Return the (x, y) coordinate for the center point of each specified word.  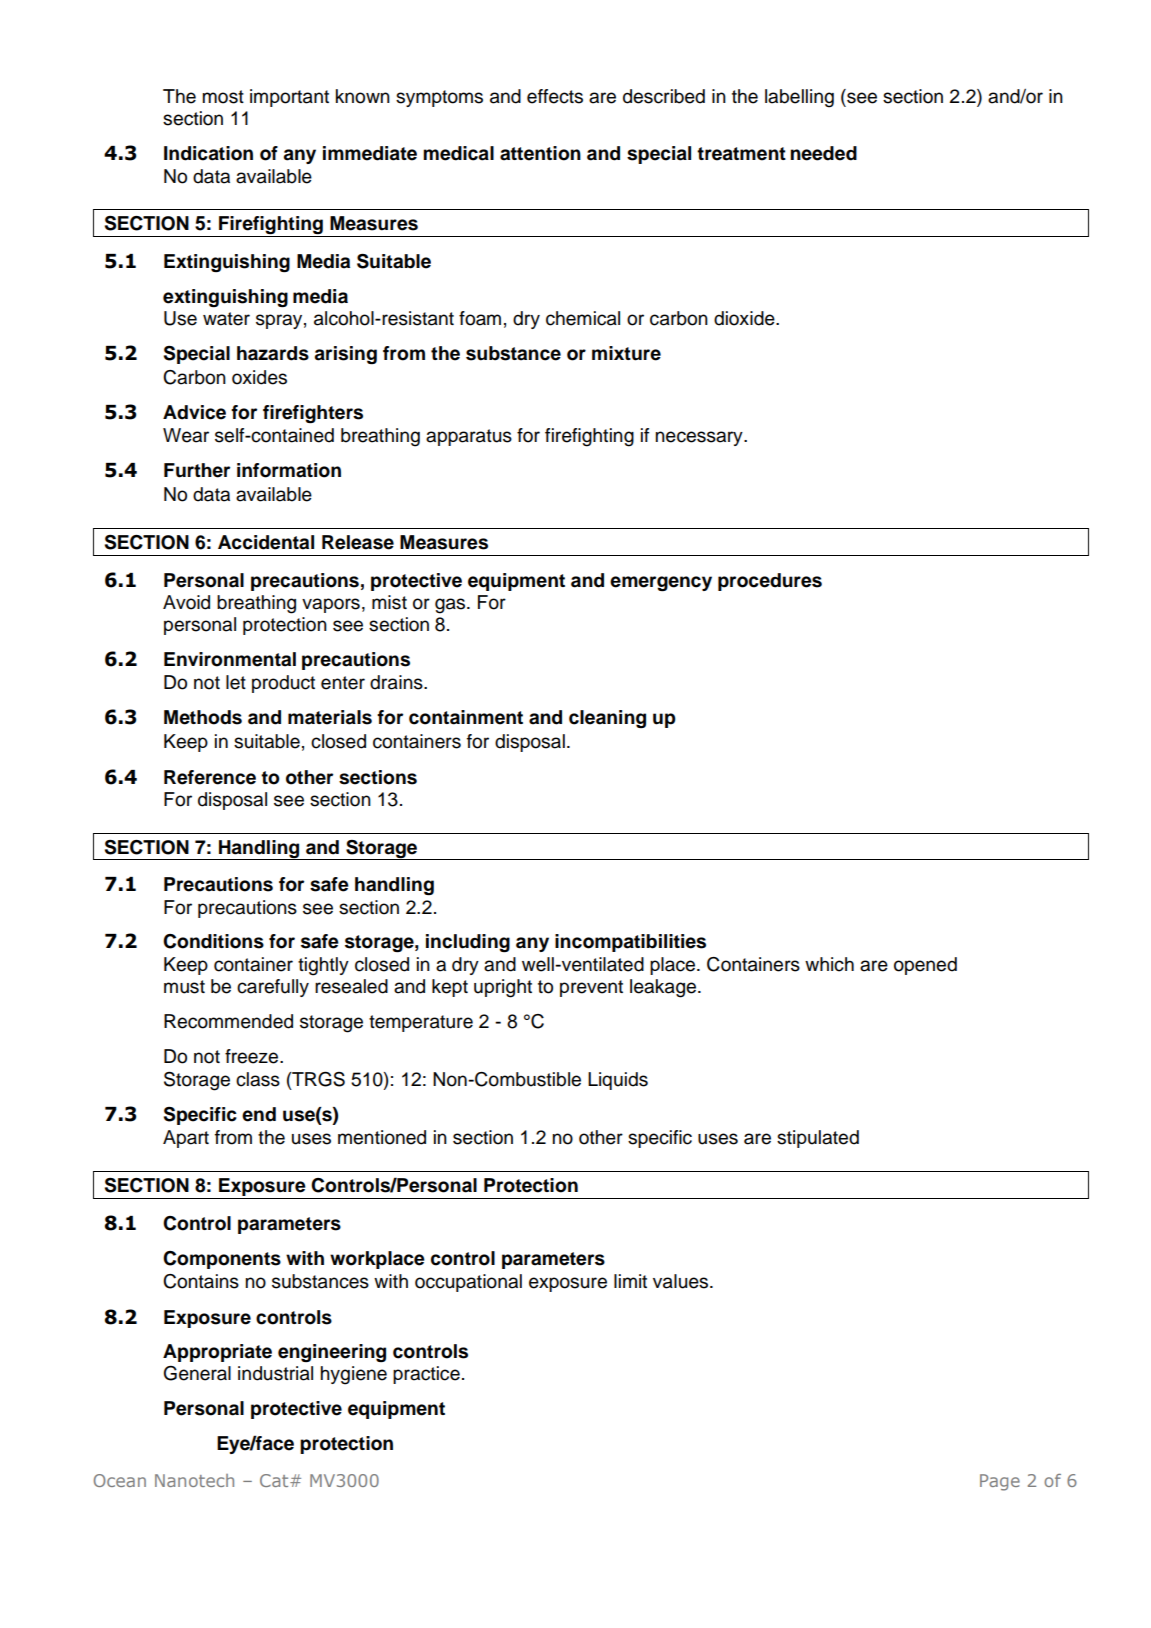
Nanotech (194, 1480)
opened (925, 966)
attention (540, 153)
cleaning (607, 719)
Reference (210, 777)
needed (823, 153)
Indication (208, 153)
